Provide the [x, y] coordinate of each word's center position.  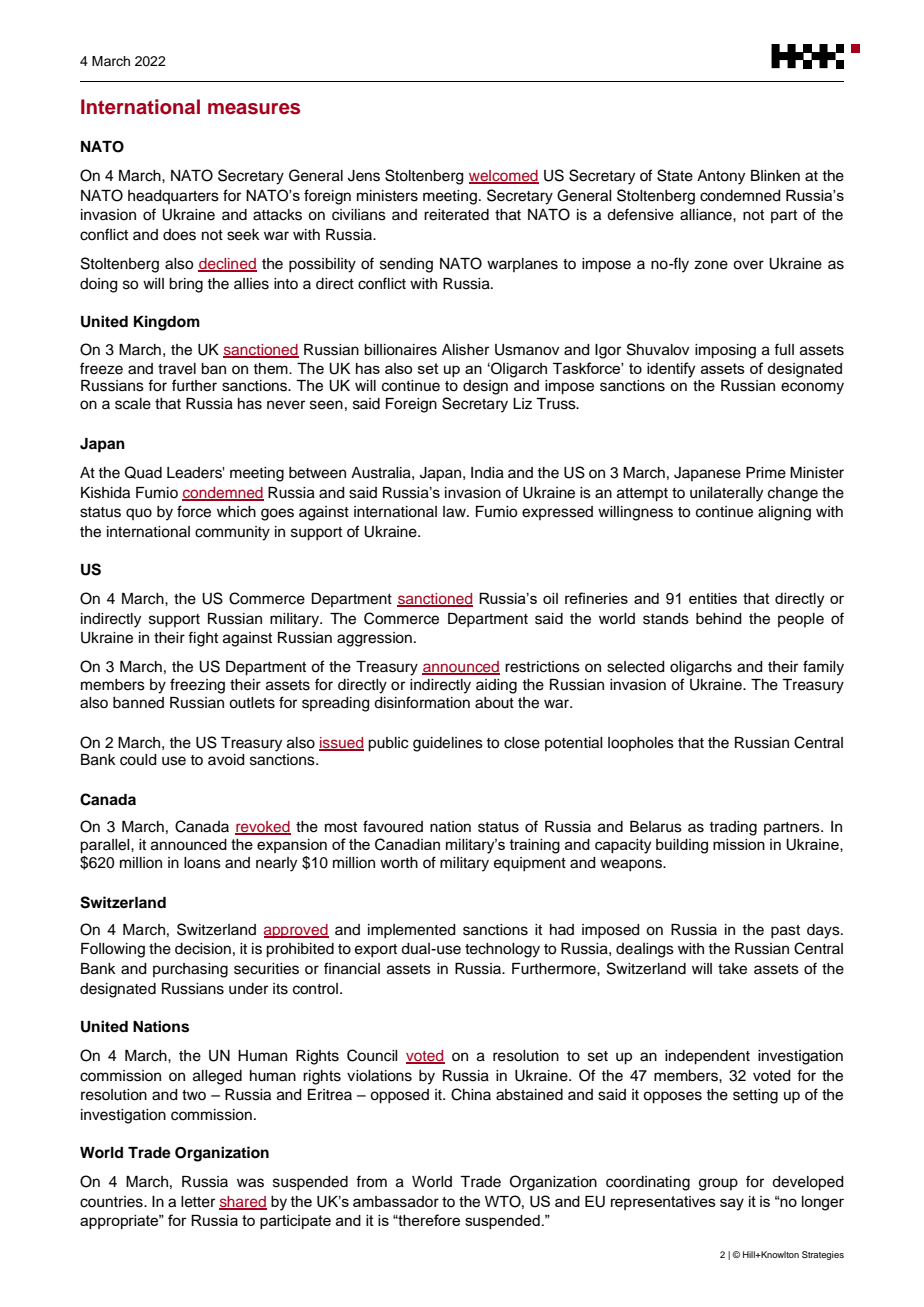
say [732, 1204]
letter [198, 1202]
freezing [197, 686]
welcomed [504, 176]
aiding [496, 686]
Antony [721, 177]
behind [719, 619]
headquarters [173, 197]
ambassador [396, 1202]
